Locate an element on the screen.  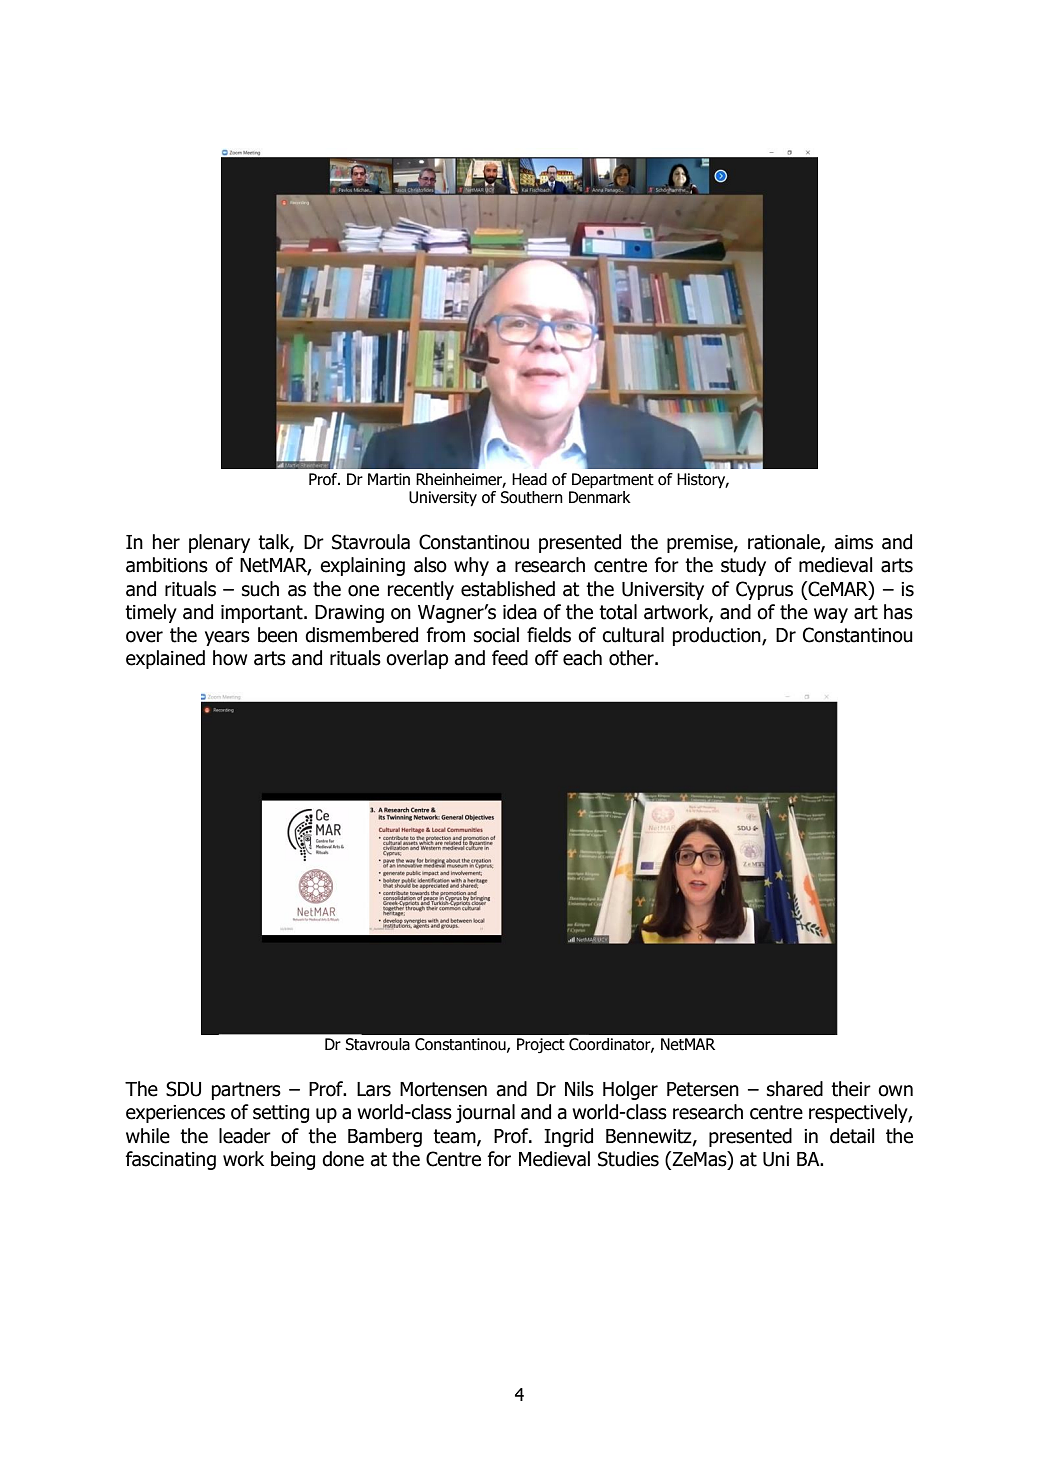
feed is located at coordinates (510, 658).
